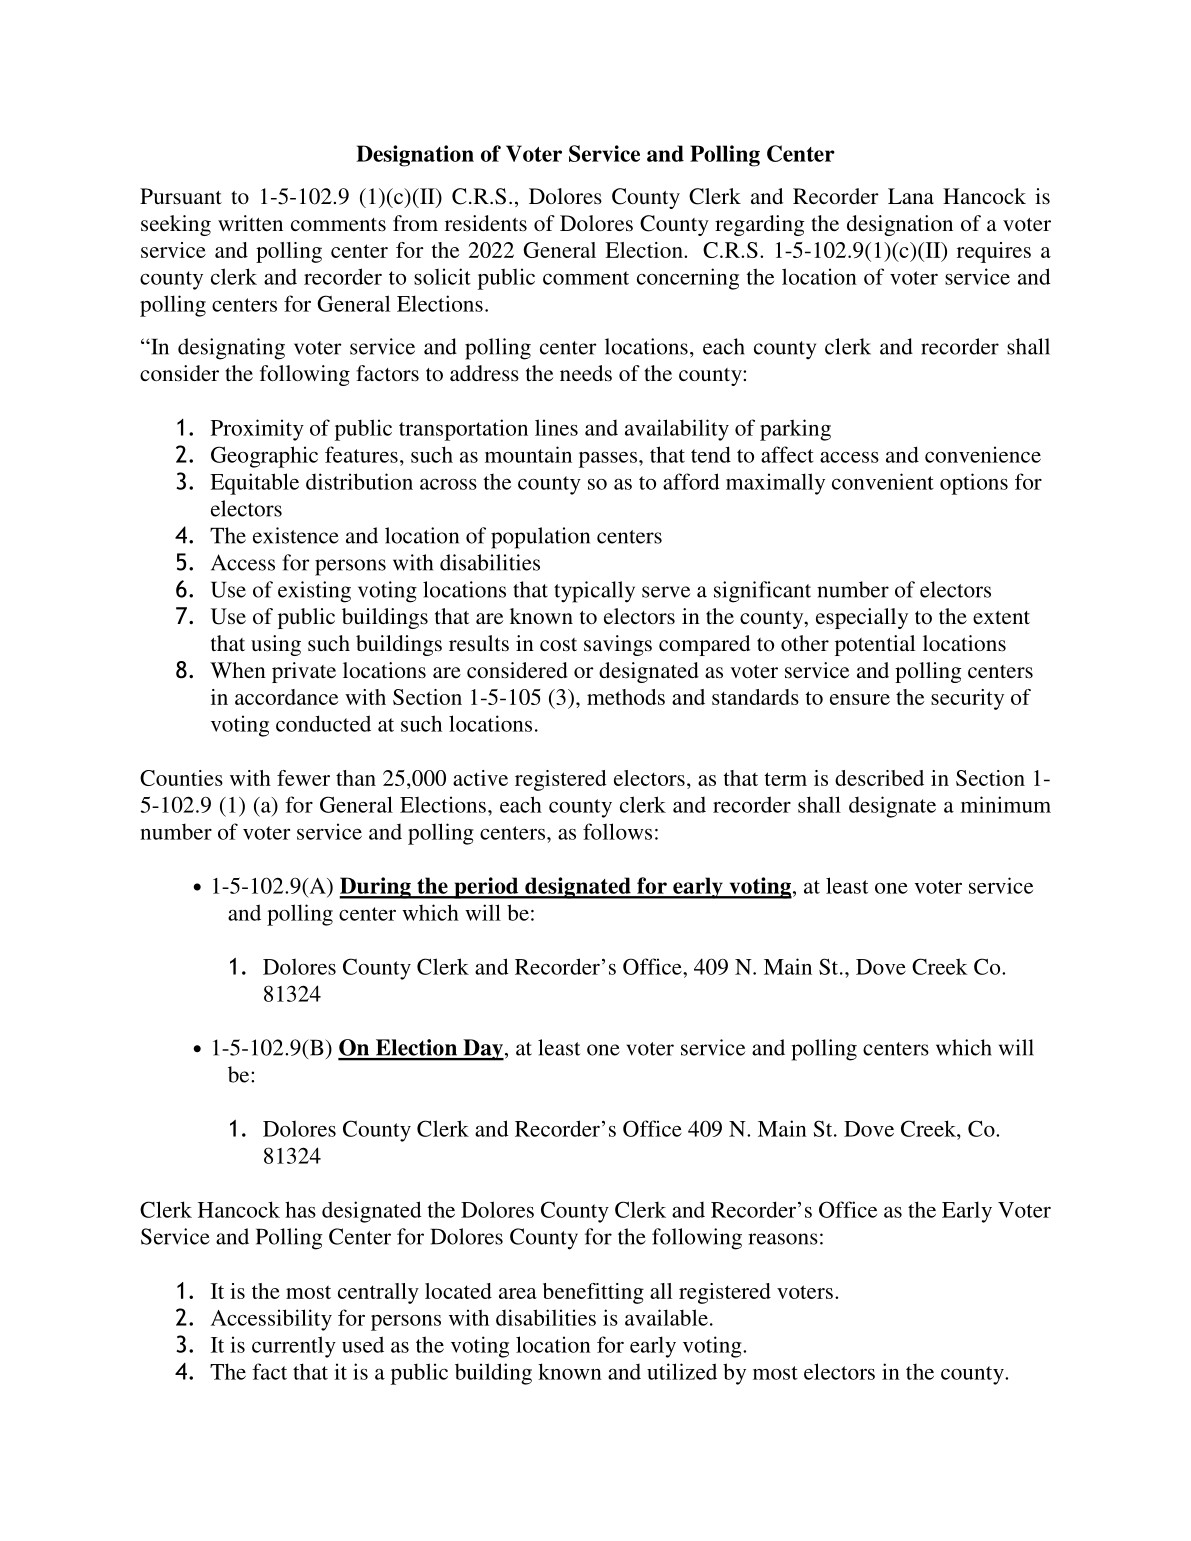 This page has height=1541, width=1191. Describe the element at coordinates (1006, 804) in the page. I see `minimum` at that location.
